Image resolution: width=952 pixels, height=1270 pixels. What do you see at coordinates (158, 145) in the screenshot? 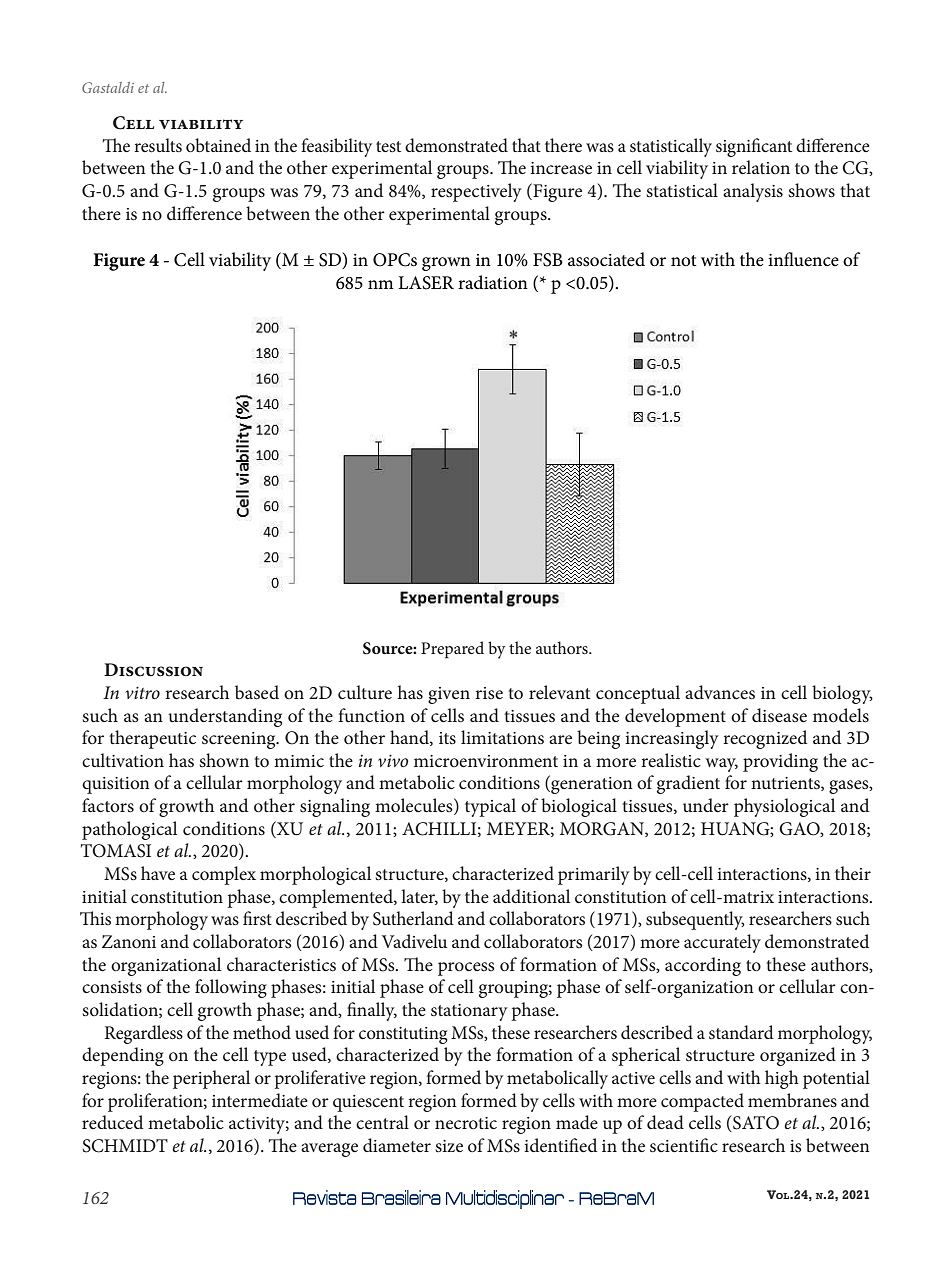
I see `results` at bounding box center [158, 145].
